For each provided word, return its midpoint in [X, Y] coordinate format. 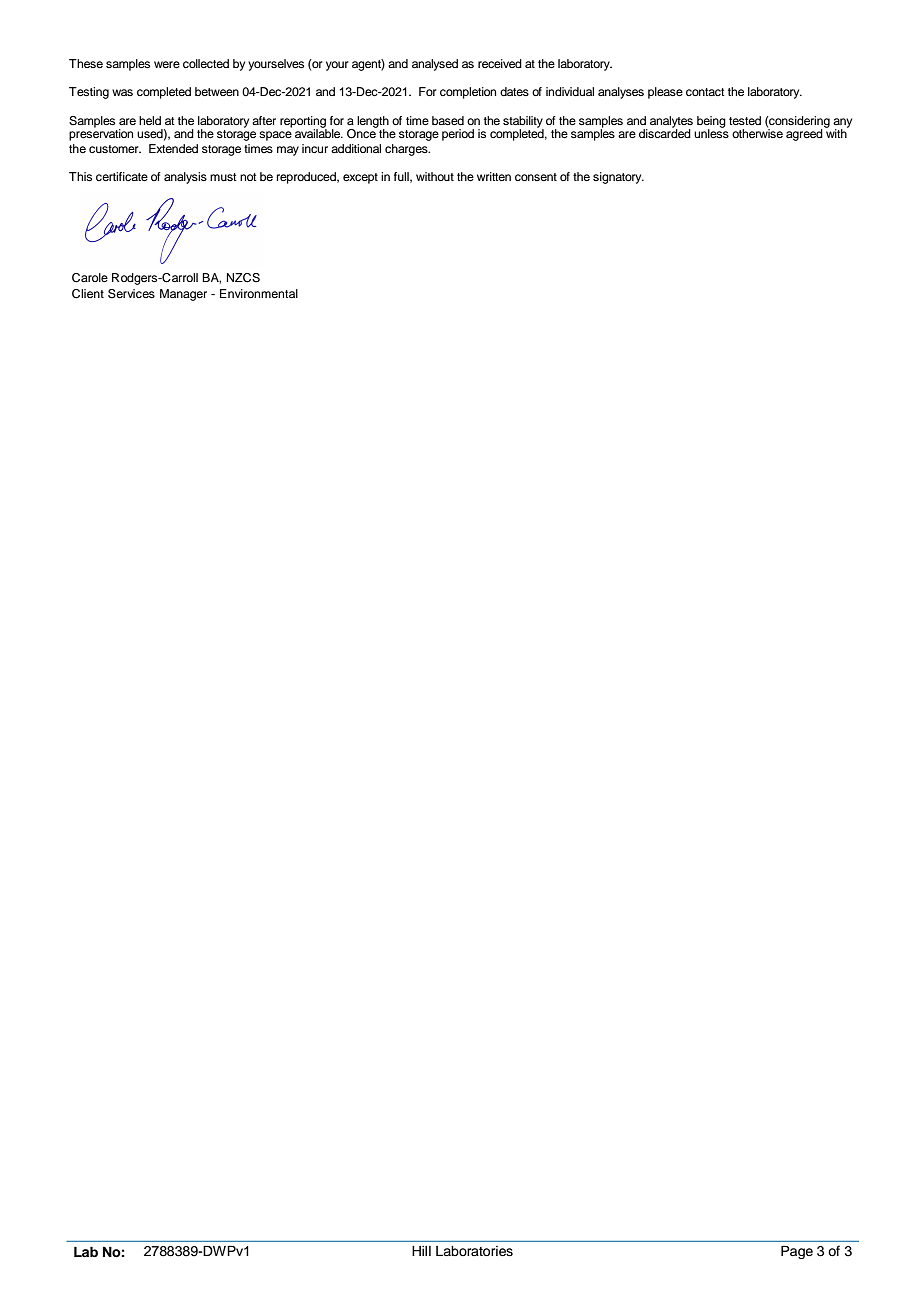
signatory [618, 178]
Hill [421, 1251]
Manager [183, 295]
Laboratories [474, 1251]
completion [468, 93]
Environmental [259, 293]
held [150, 120]
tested [745, 120]
